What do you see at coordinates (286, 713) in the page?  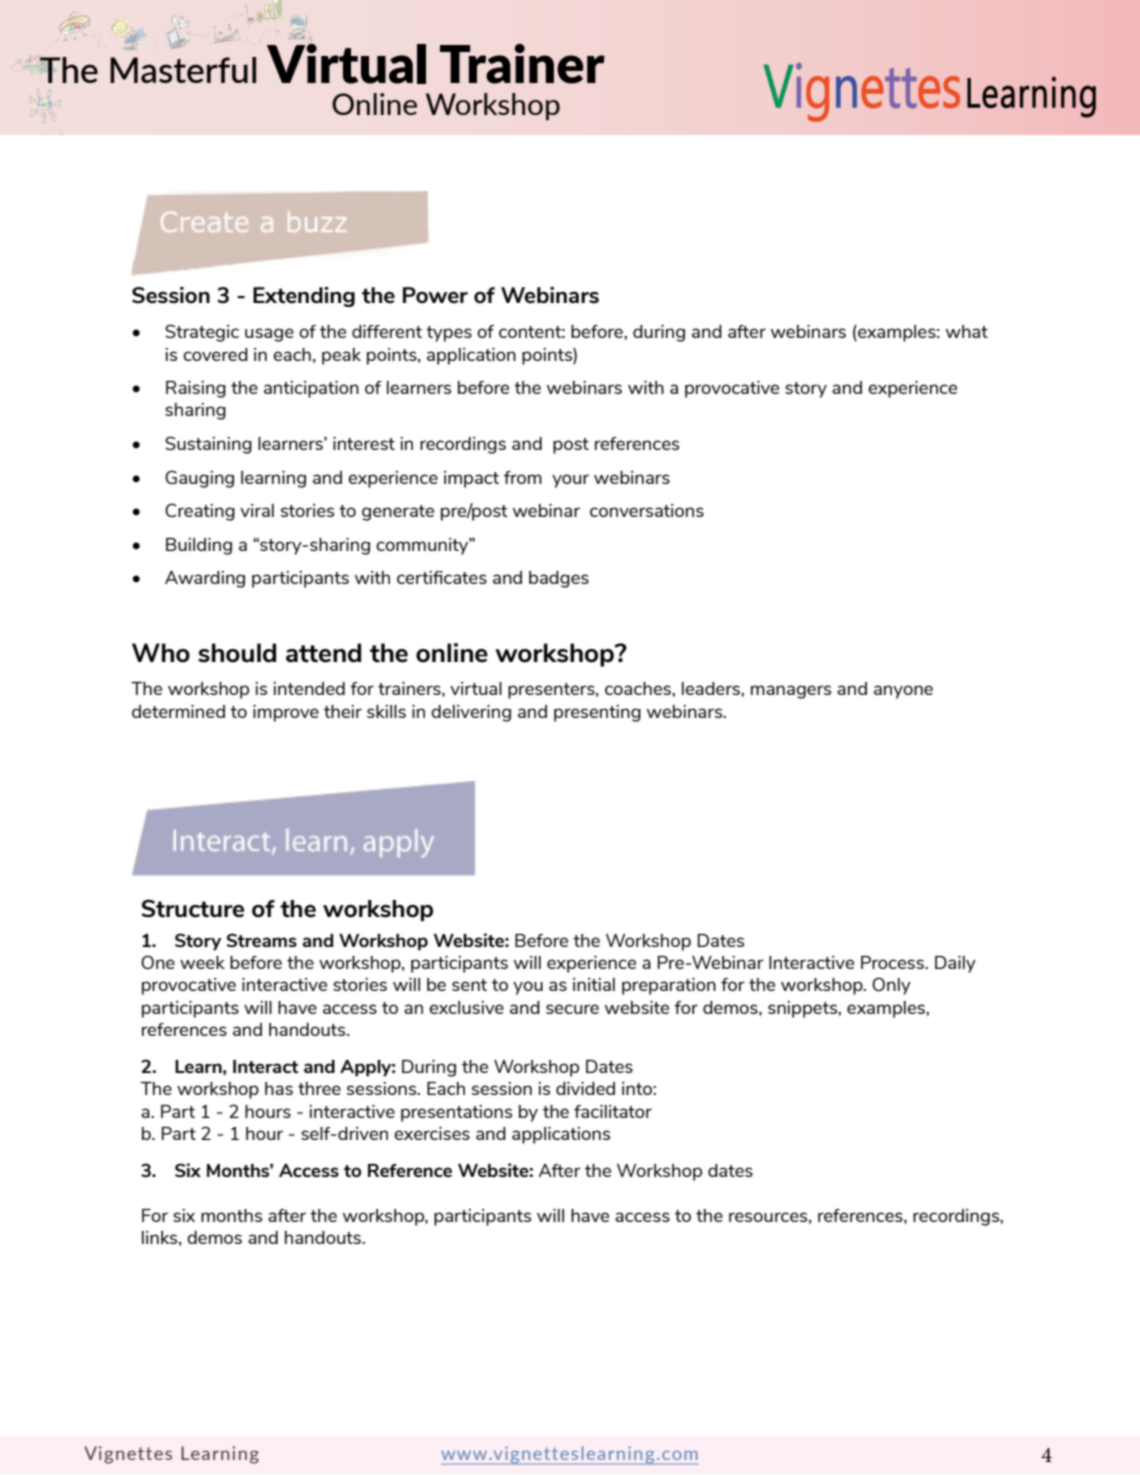 I see `improve` at bounding box center [286, 713].
